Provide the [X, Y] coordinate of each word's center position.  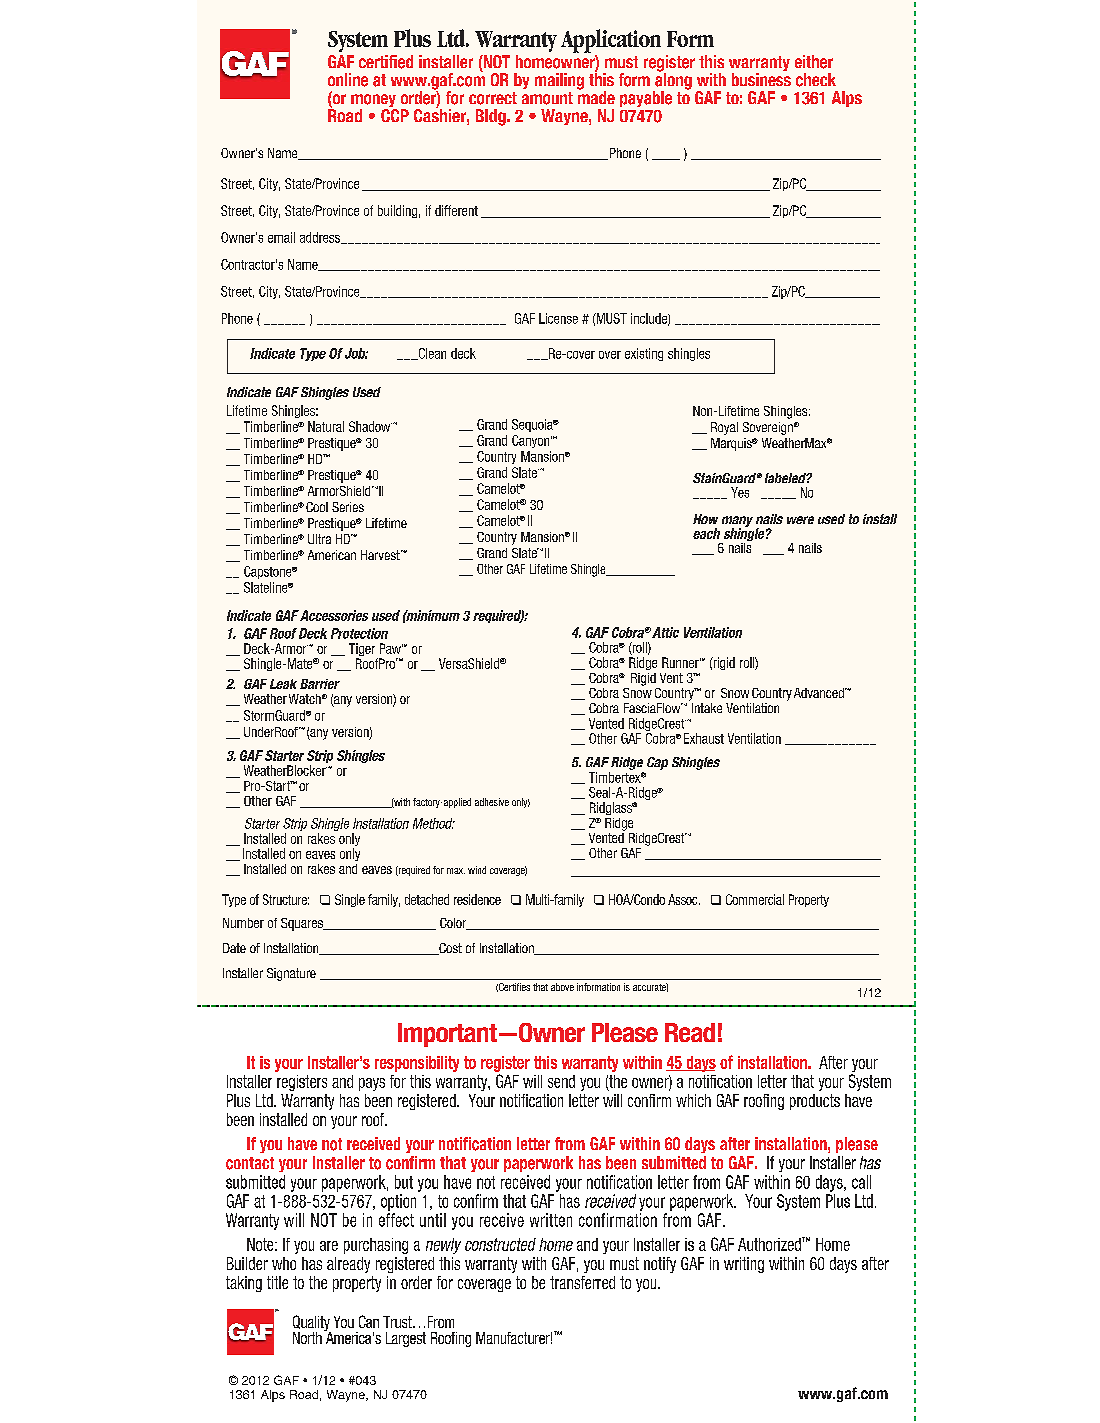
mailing [559, 81]
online [348, 80]
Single [350, 900]
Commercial [755, 899]
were [800, 520]
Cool [317, 507]
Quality [312, 1324]
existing [644, 354]
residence [477, 899]
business [761, 79]
